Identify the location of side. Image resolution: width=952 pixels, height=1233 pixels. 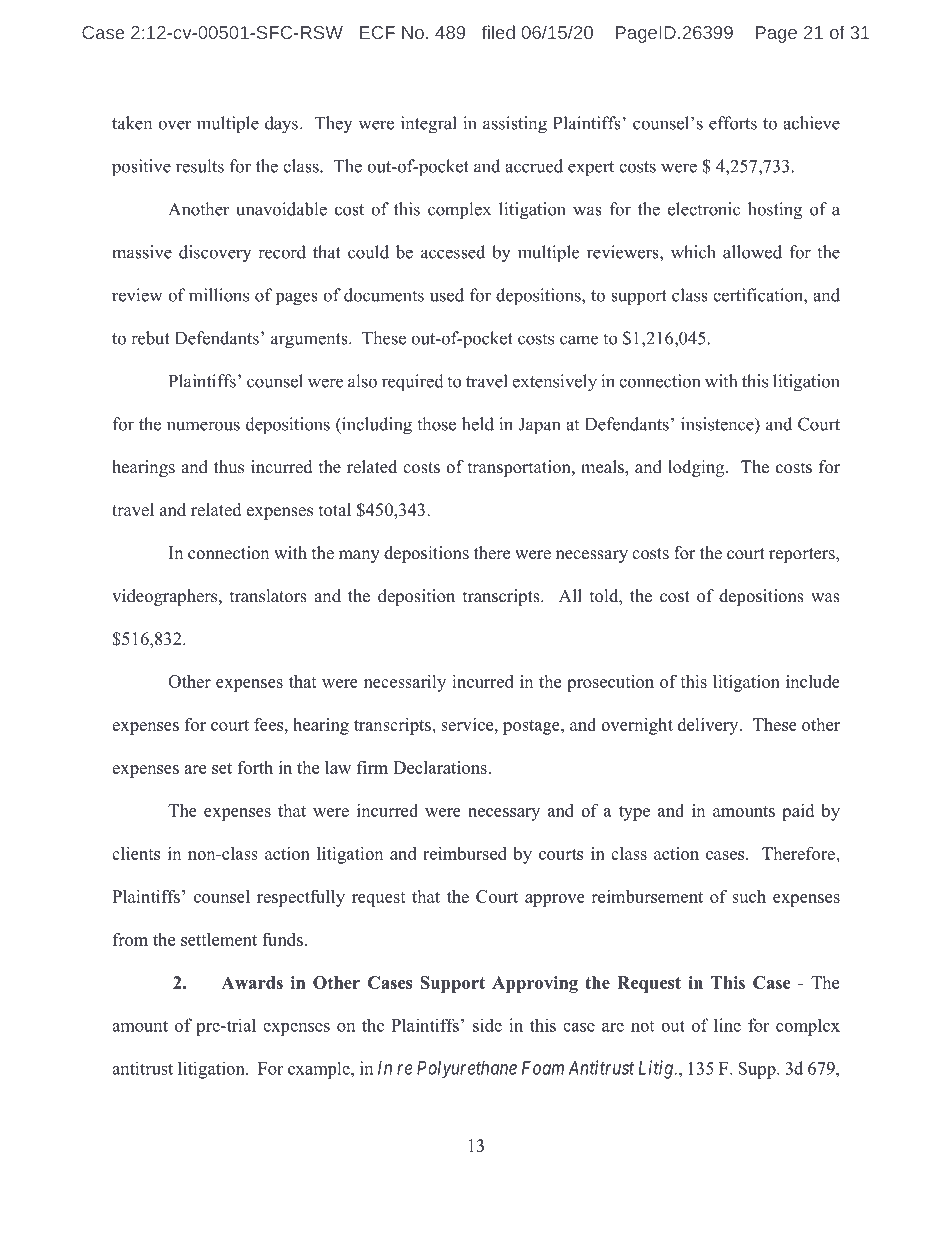
(487, 1025).
